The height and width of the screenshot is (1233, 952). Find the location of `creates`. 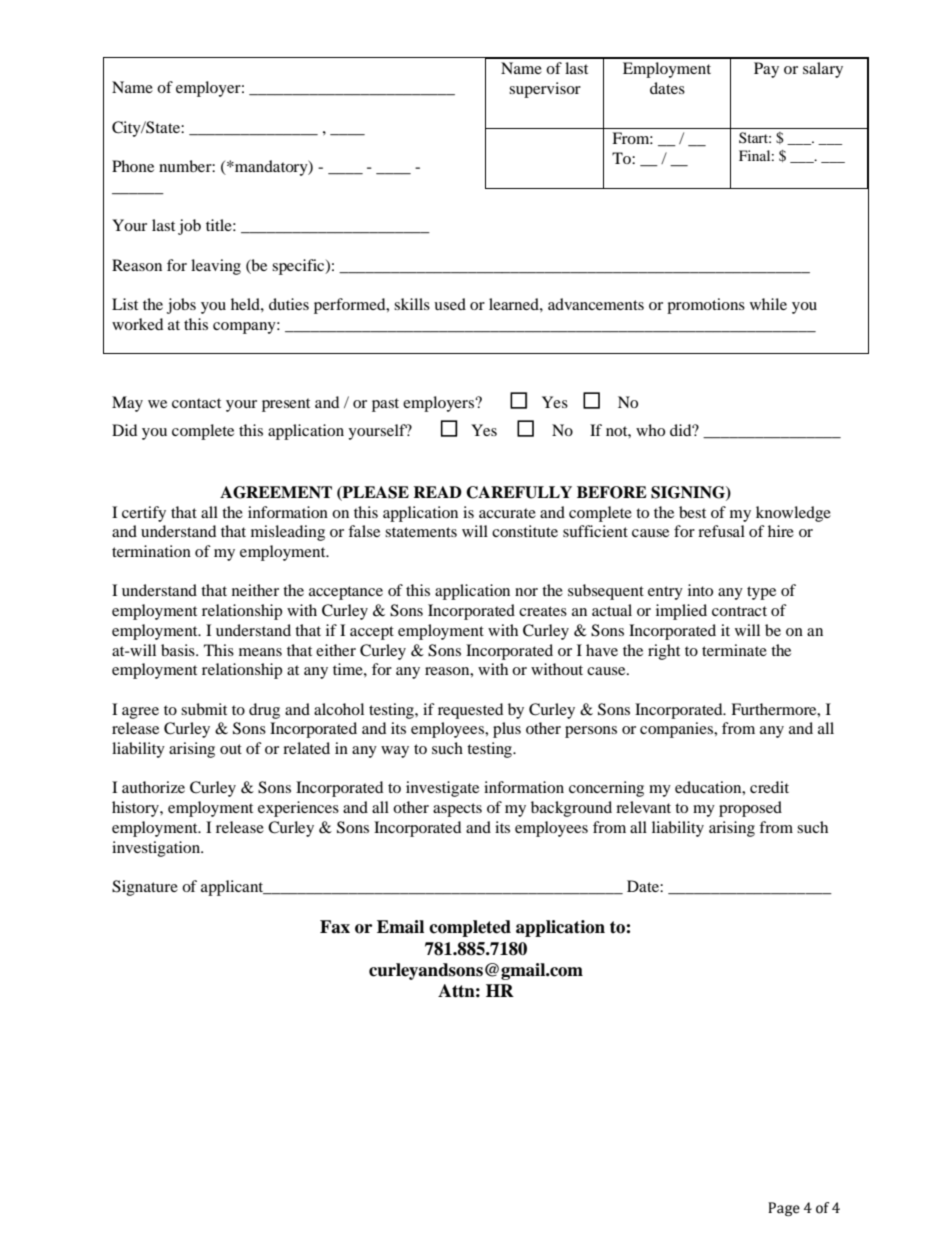

creates is located at coordinates (543, 611).
